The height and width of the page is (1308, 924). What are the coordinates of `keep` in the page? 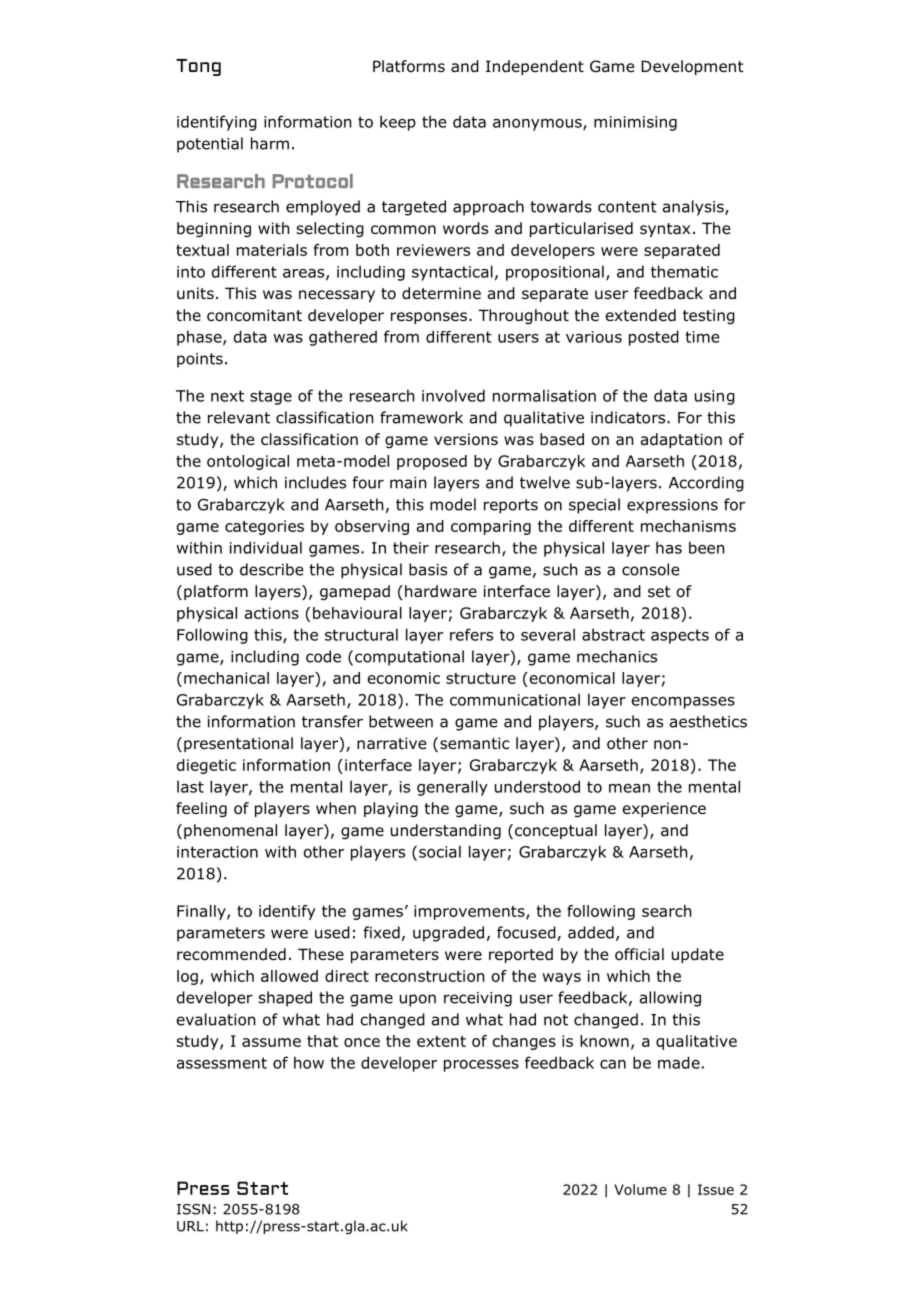 It's located at (398, 123).
